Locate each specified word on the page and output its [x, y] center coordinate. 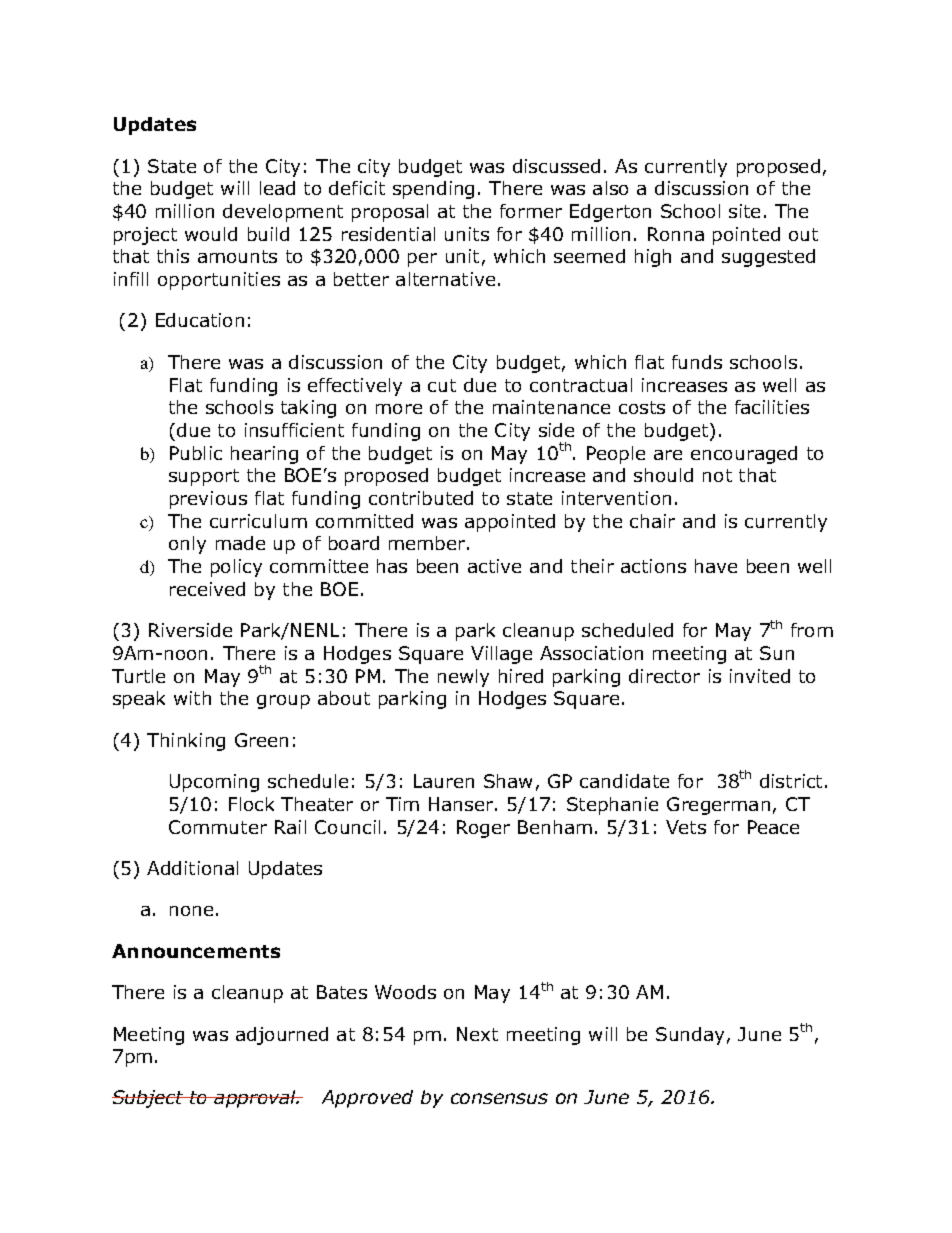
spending [433, 190]
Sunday [690, 1036]
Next [477, 1034]
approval [256, 1099]
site [744, 211]
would [211, 234]
